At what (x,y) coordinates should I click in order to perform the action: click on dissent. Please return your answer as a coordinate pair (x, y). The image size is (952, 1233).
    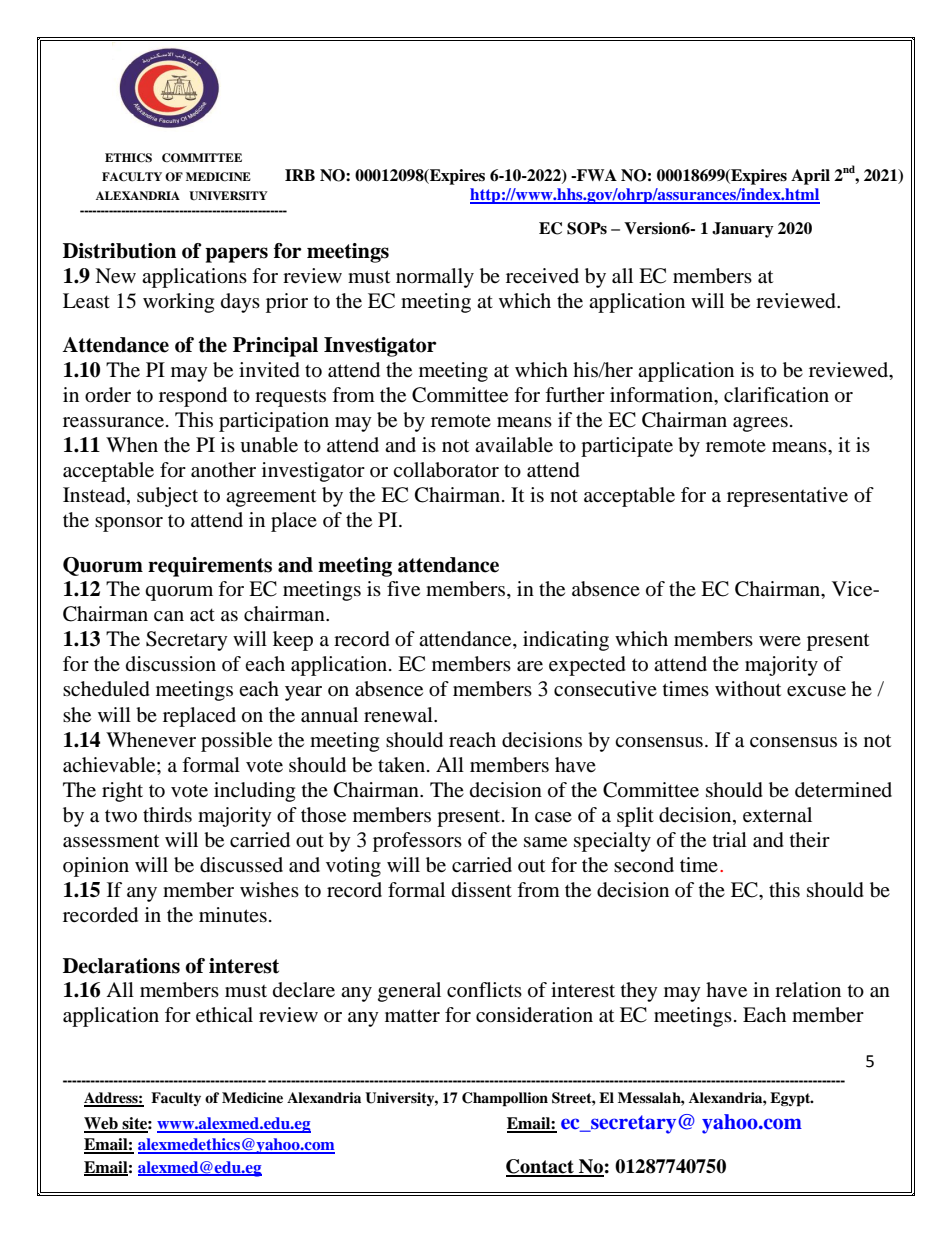
    Looking at the image, I should click on (482, 889).
